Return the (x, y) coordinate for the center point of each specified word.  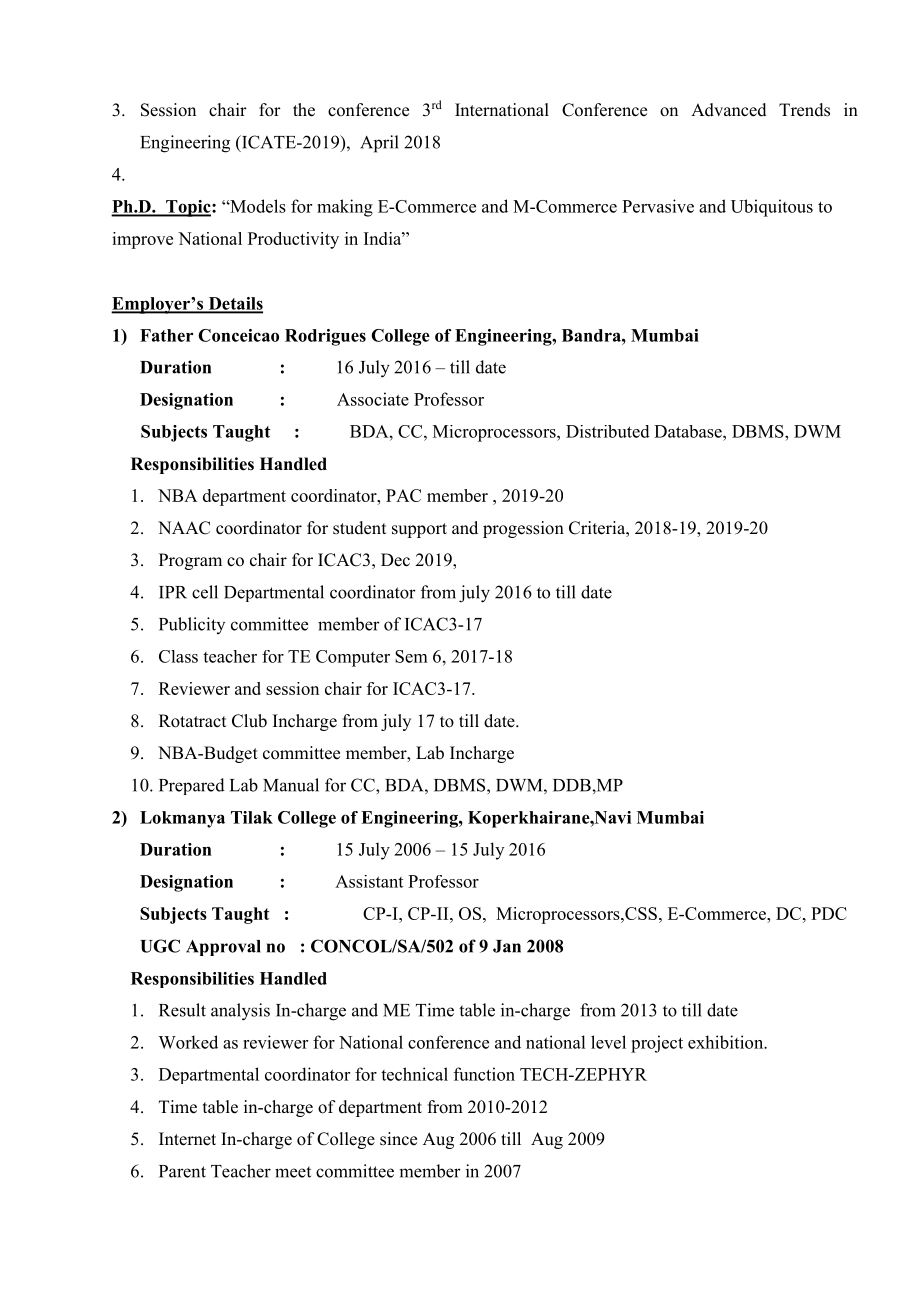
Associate (373, 399)
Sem (411, 656)
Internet (187, 1139)
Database (689, 431)
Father (166, 335)
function (484, 1074)
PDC (829, 913)
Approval (223, 948)
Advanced (729, 110)
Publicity (192, 625)
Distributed (608, 431)
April (379, 144)
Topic (188, 208)
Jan (507, 946)
